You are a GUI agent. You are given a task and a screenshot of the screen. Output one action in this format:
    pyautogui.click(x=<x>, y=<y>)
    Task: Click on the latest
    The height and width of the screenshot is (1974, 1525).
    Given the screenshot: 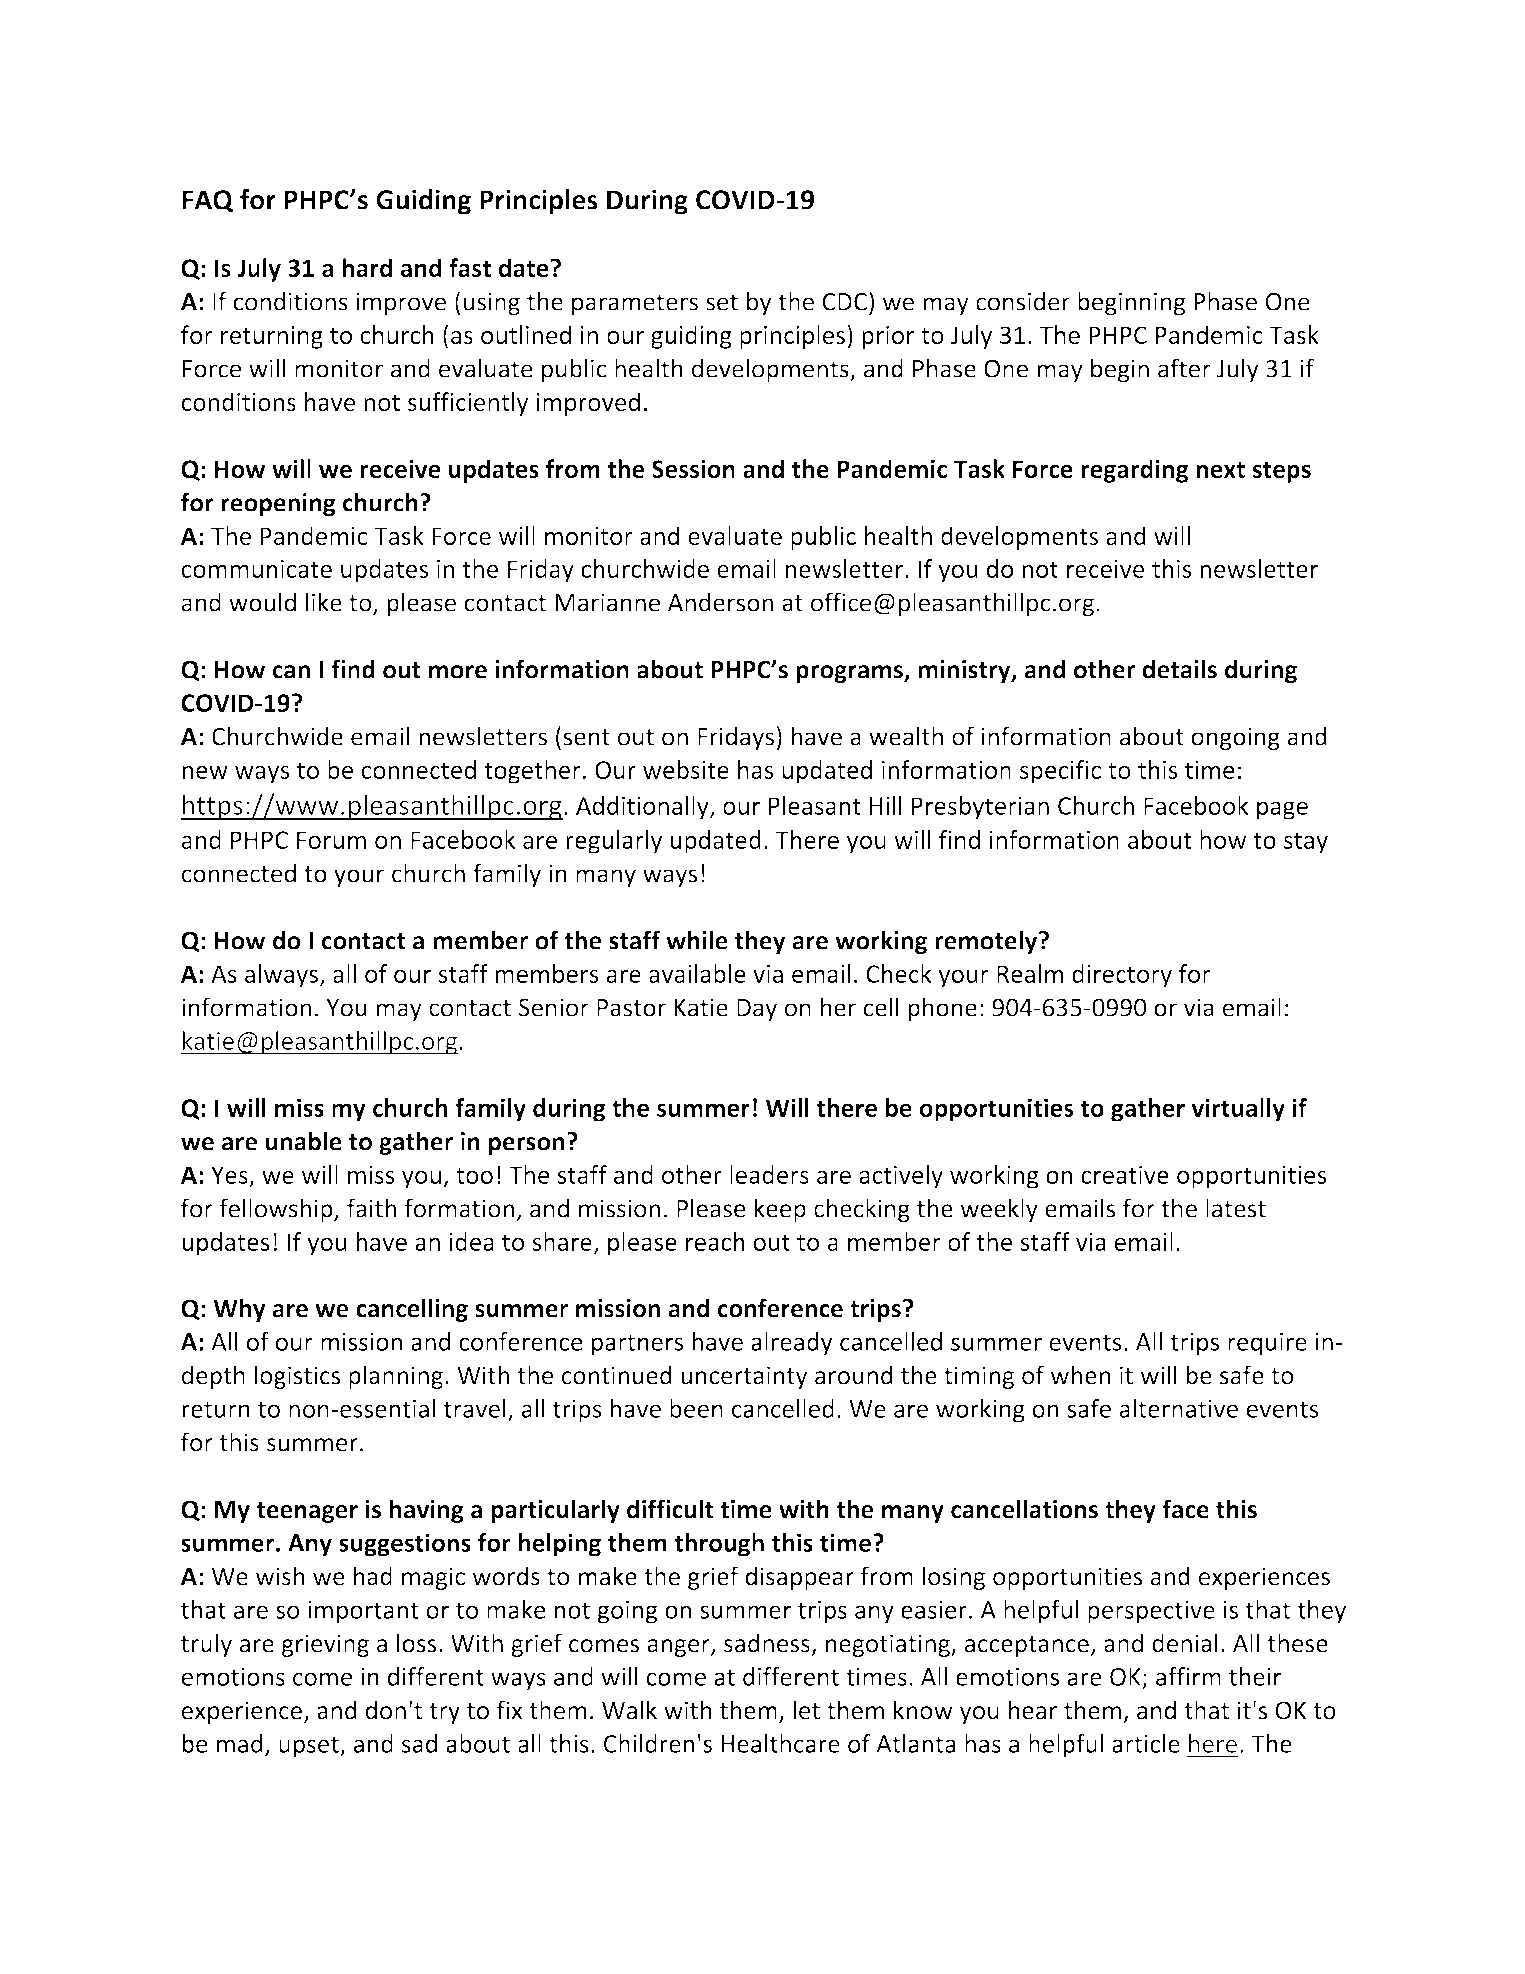 What is the action you would take?
    pyautogui.click(x=1236, y=1208)
